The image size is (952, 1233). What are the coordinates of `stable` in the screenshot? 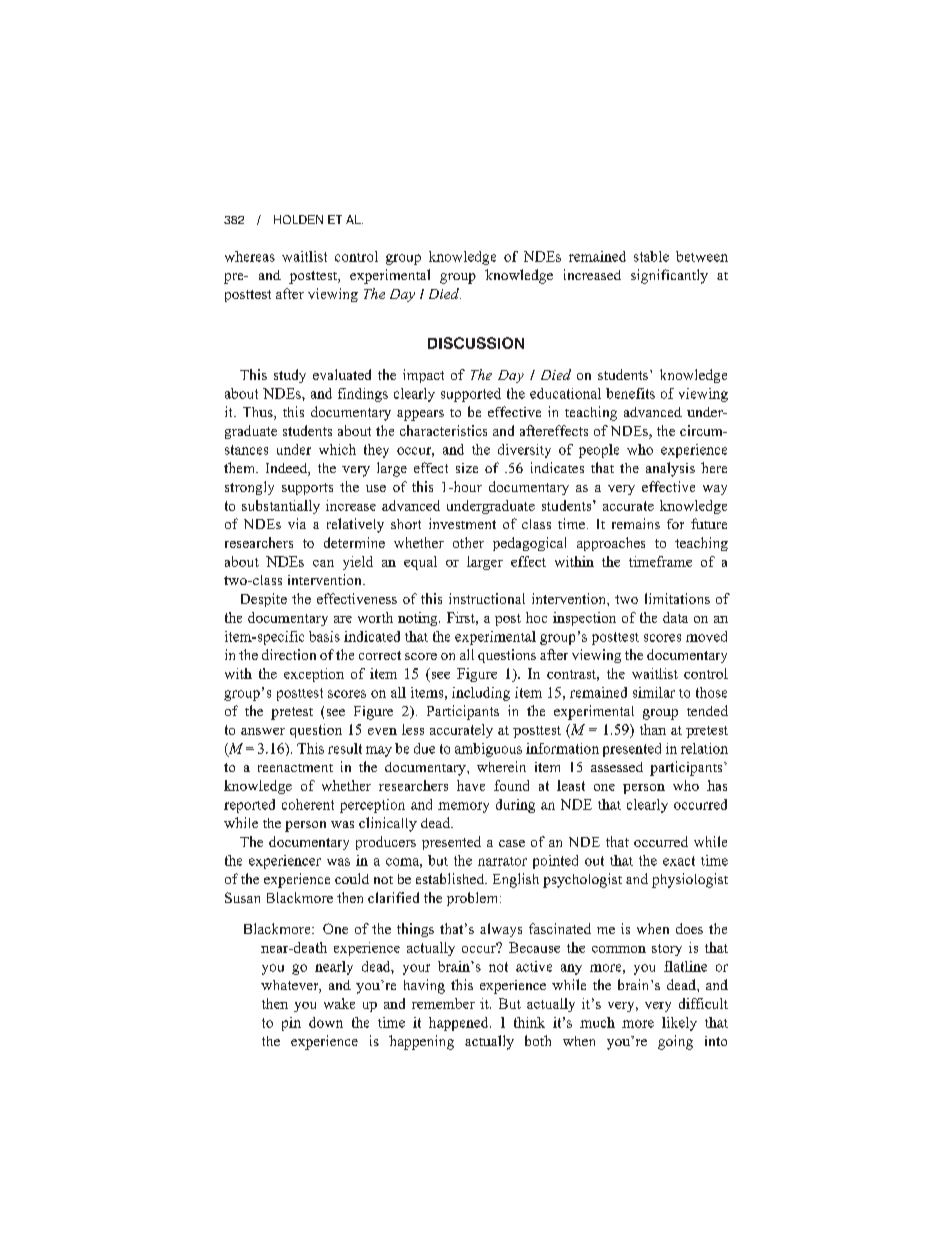 It's located at (651, 256).
